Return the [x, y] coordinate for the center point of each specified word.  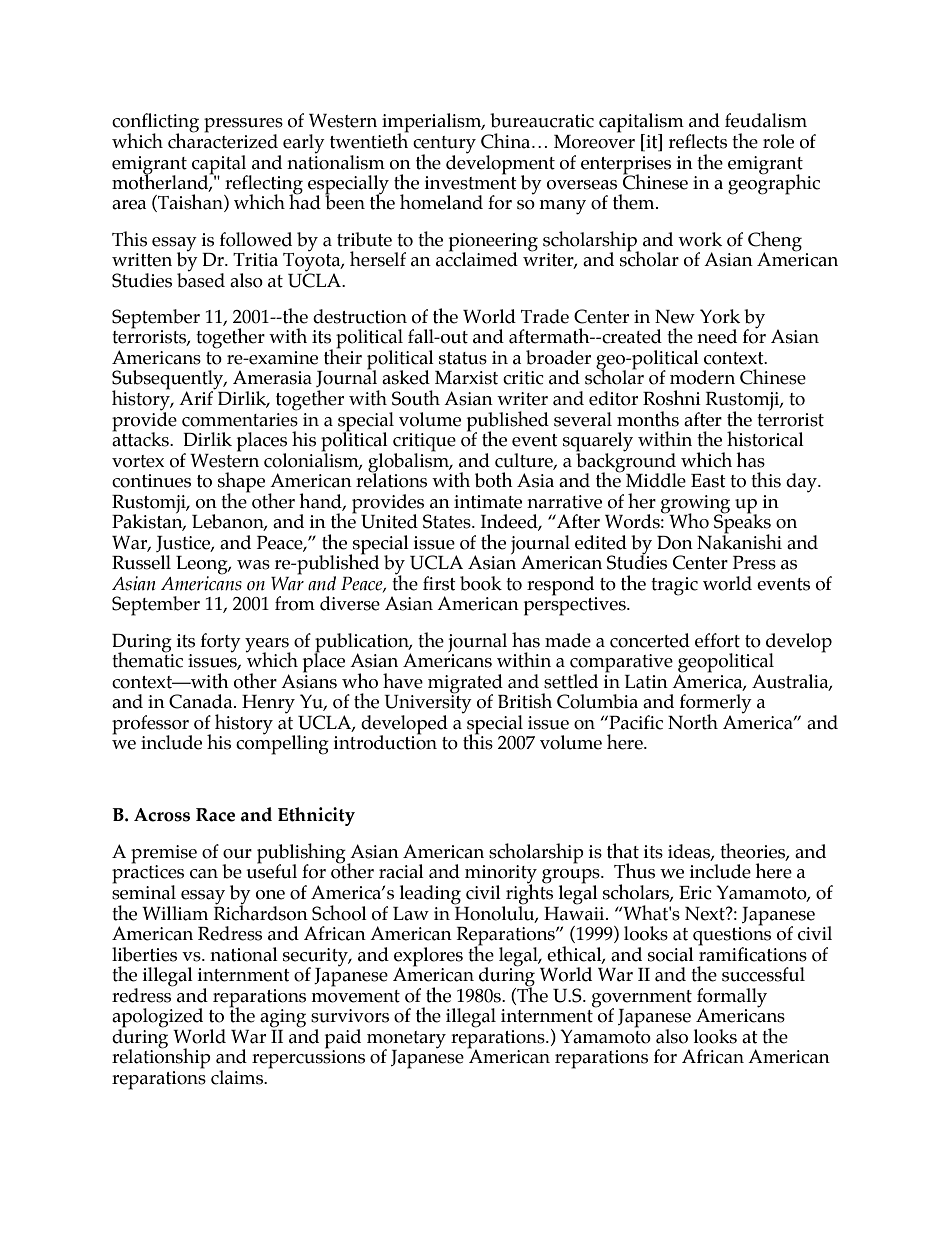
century [444, 146]
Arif [197, 397]
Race [215, 815]
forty [221, 643]
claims [238, 1077]
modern [702, 377]
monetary [406, 1040]
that [623, 851]
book [481, 583]
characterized [223, 140]
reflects [697, 141]
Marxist [466, 378]
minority [501, 875]
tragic [674, 586]
